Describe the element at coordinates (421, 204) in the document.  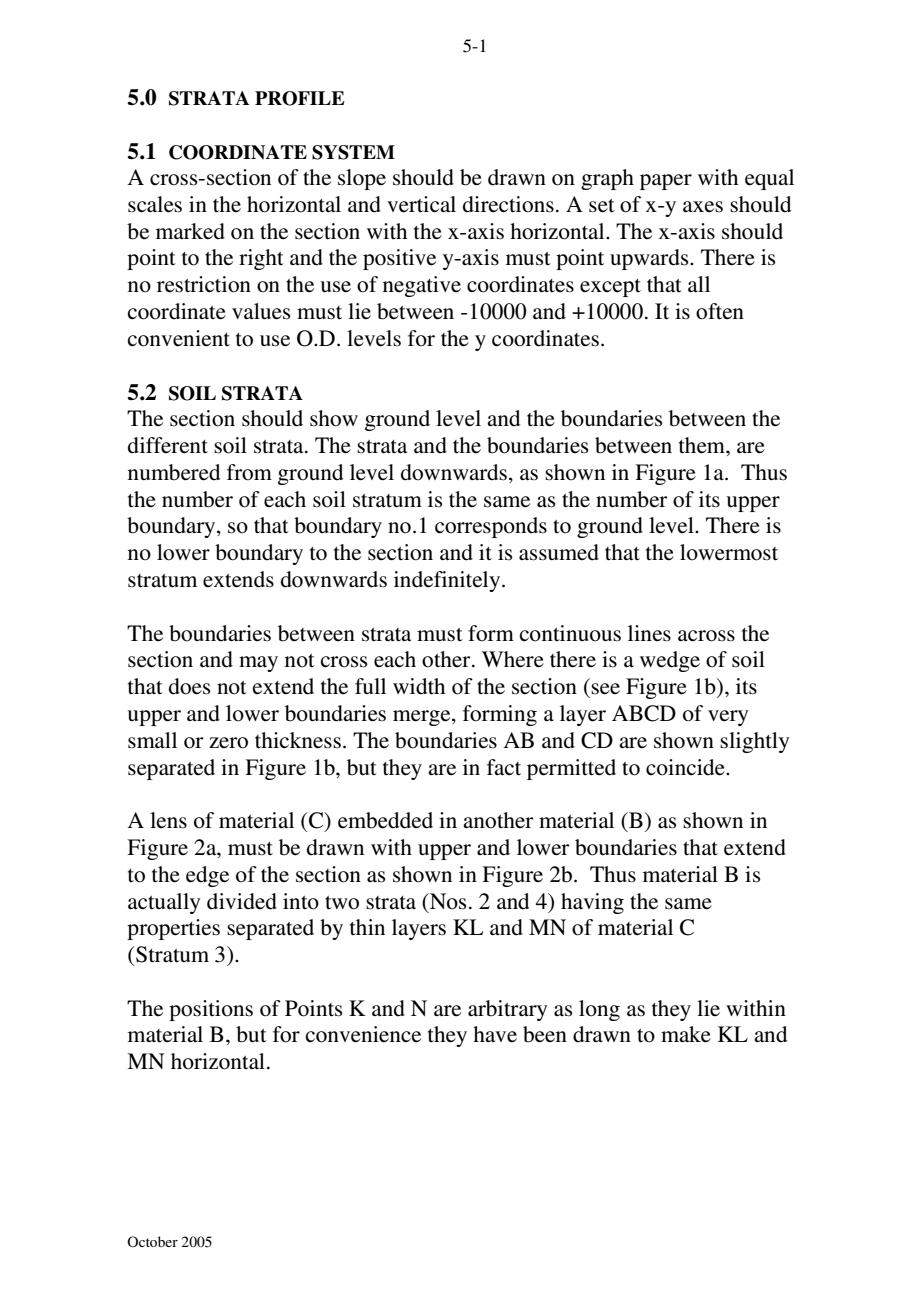
I see `vertical` at that location.
